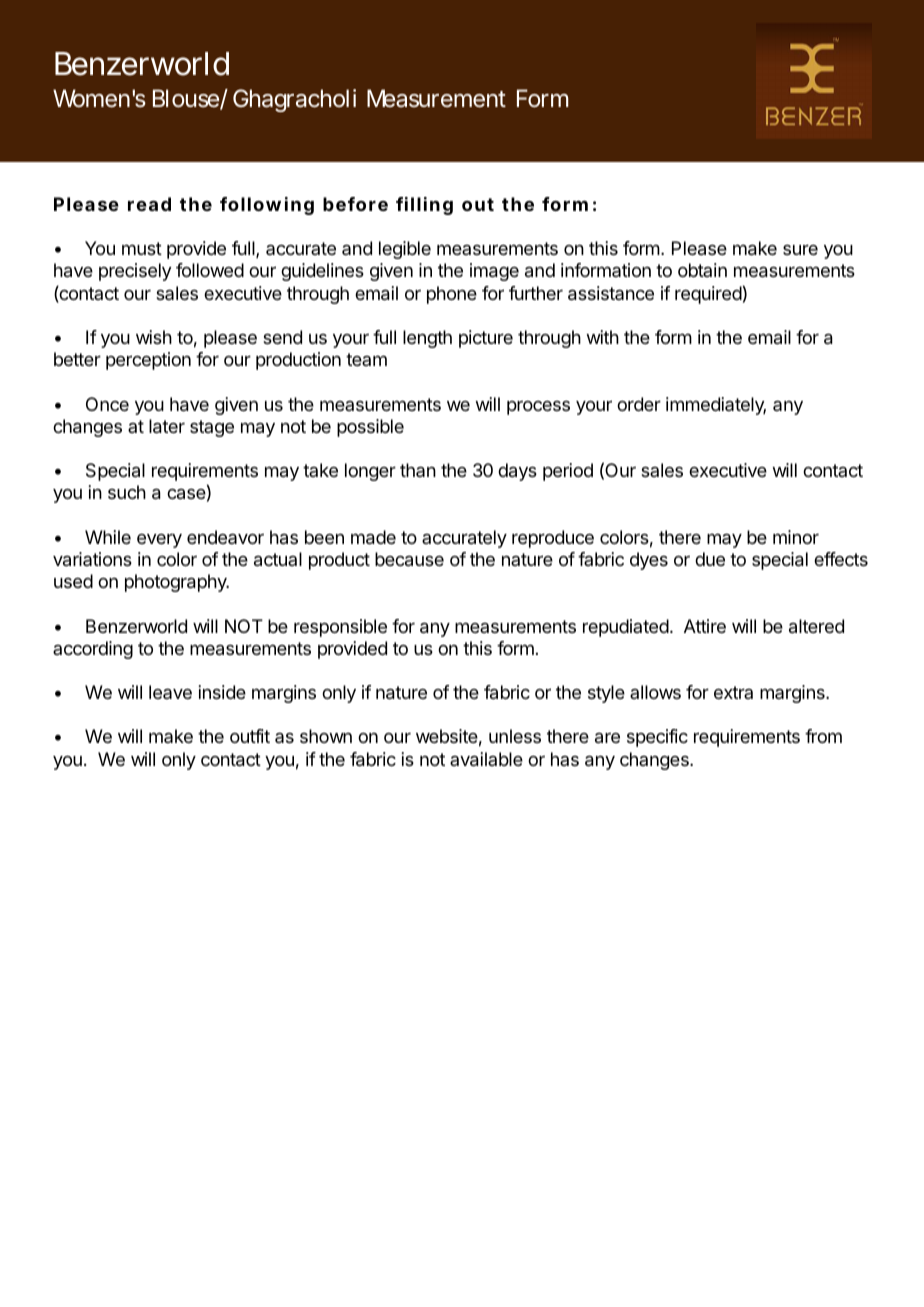  I want to click on process, so click(538, 408).
